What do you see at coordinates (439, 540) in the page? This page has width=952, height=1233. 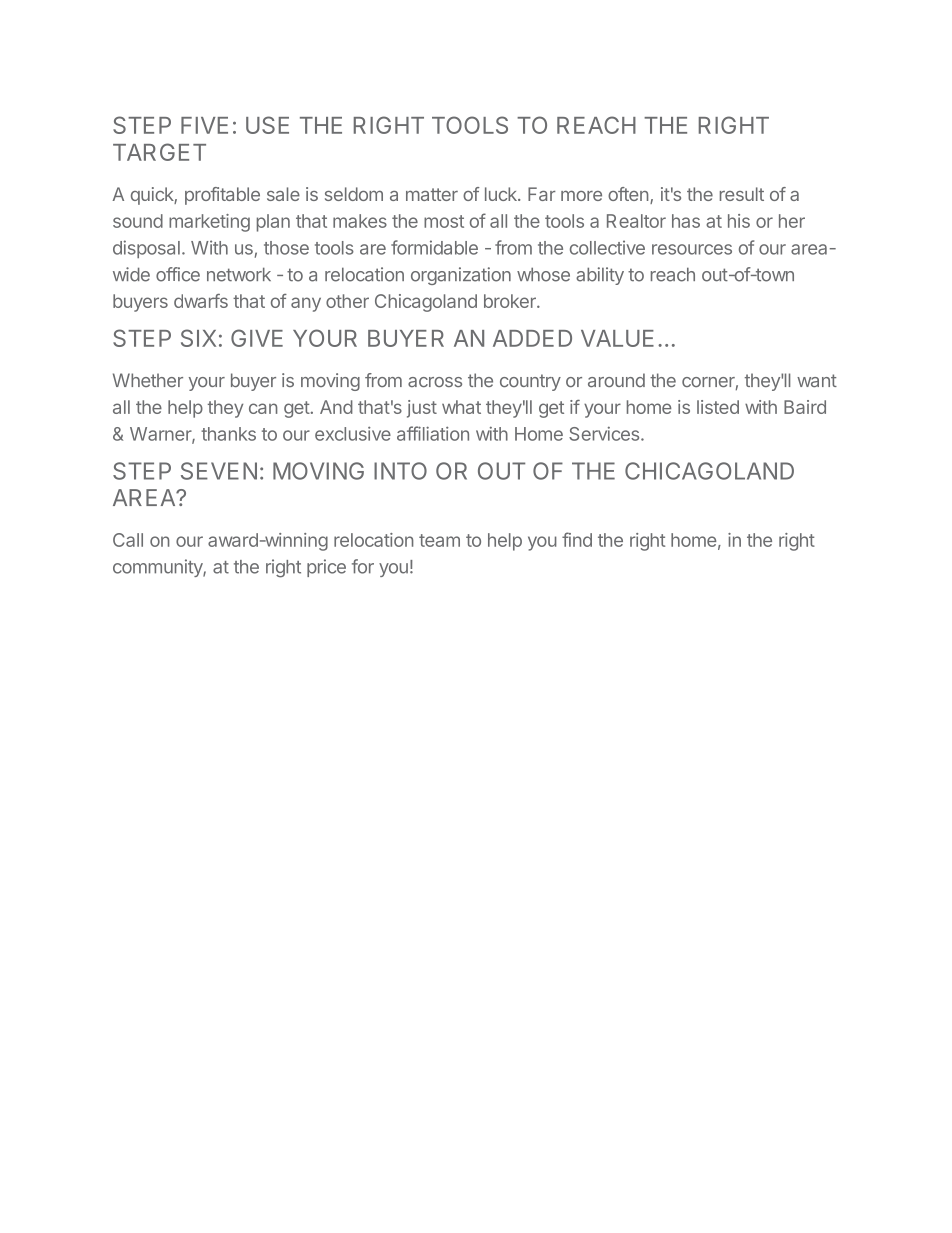 I see `team` at bounding box center [439, 540].
